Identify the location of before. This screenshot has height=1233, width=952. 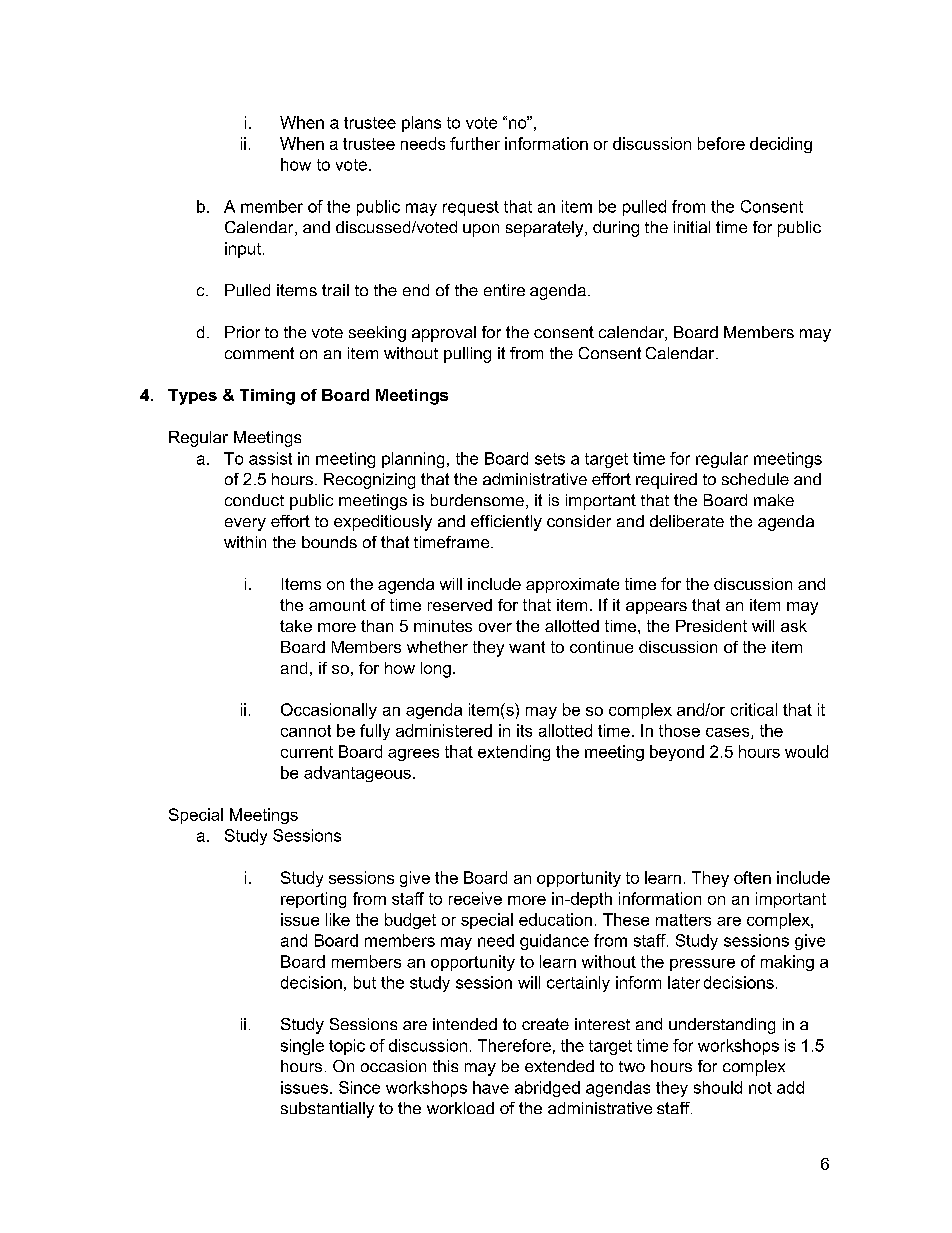
(721, 143).
